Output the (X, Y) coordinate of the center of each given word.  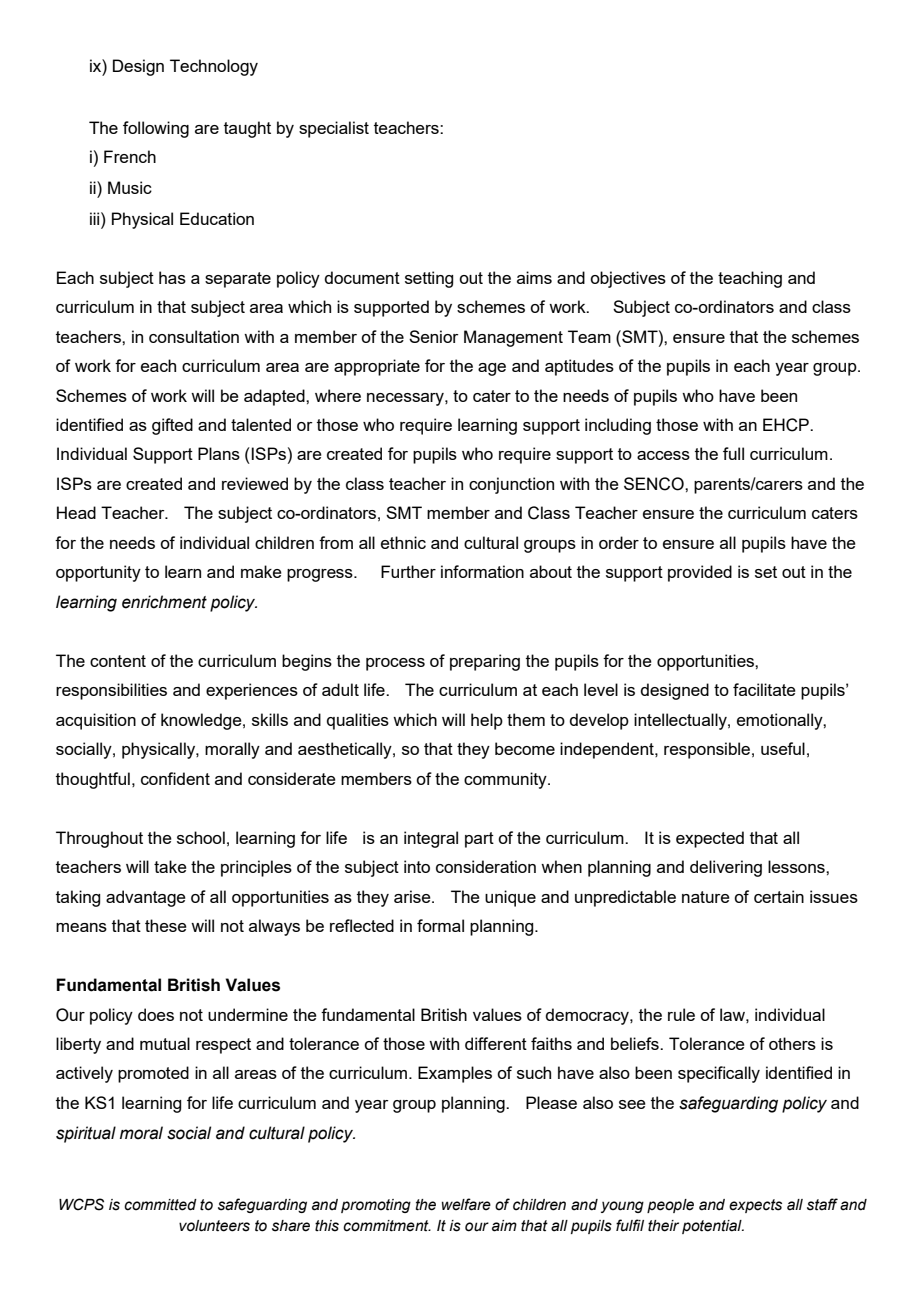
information (482, 571)
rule (681, 1014)
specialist (334, 129)
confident (175, 778)
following (156, 129)
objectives (628, 279)
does (156, 1014)
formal (440, 925)
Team (589, 336)
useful (783, 748)
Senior (434, 336)
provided (700, 573)
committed (160, 1205)
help (487, 721)
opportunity (98, 573)
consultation (194, 336)
